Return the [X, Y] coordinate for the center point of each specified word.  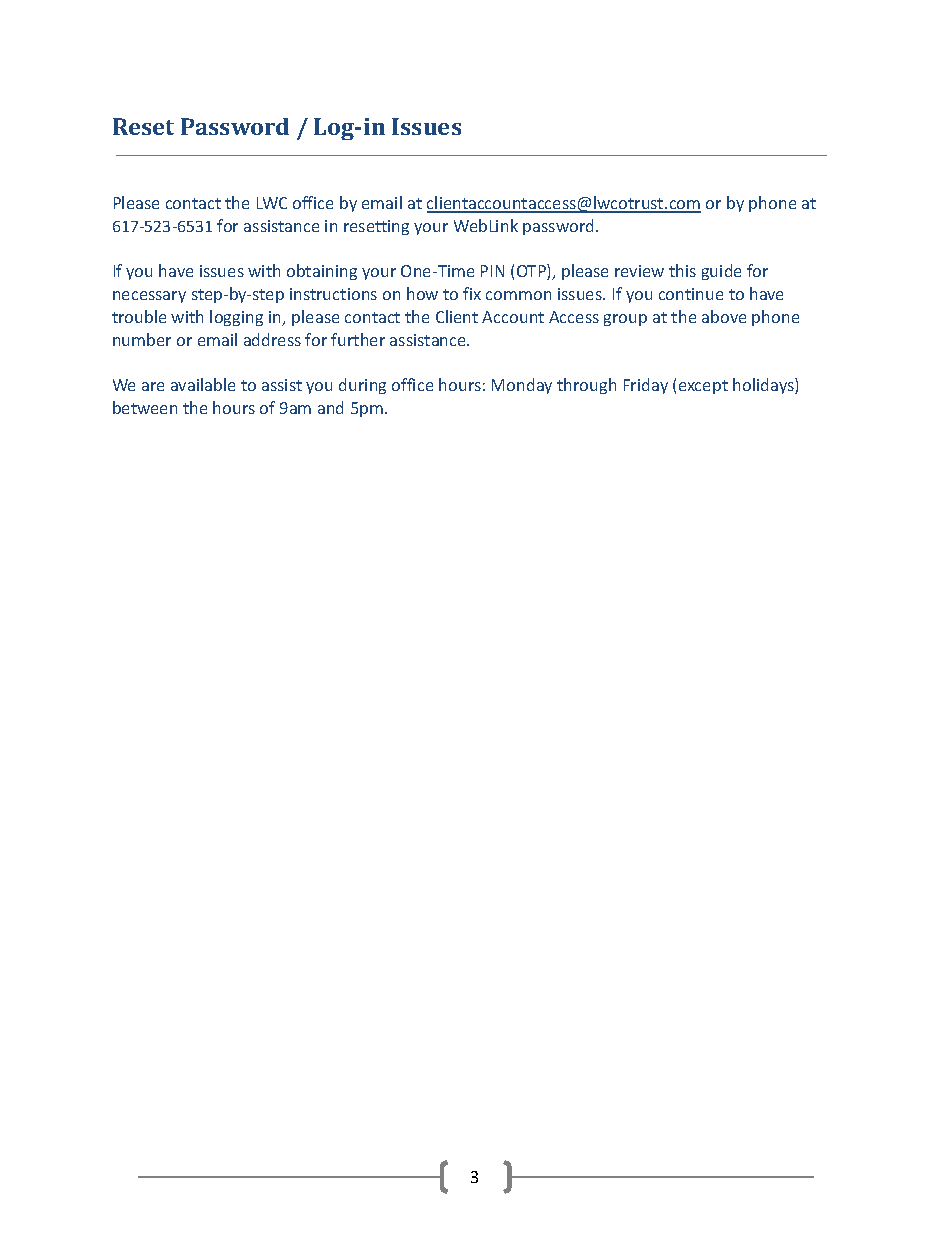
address [272, 339]
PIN [492, 271]
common [518, 295]
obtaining [322, 272]
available [203, 384]
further [358, 339]
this [682, 270]
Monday [522, 386]
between [145, 407]
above [724, 316]
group [625, 320]
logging [236, 318]
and [330, 407]
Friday [646, 386]
